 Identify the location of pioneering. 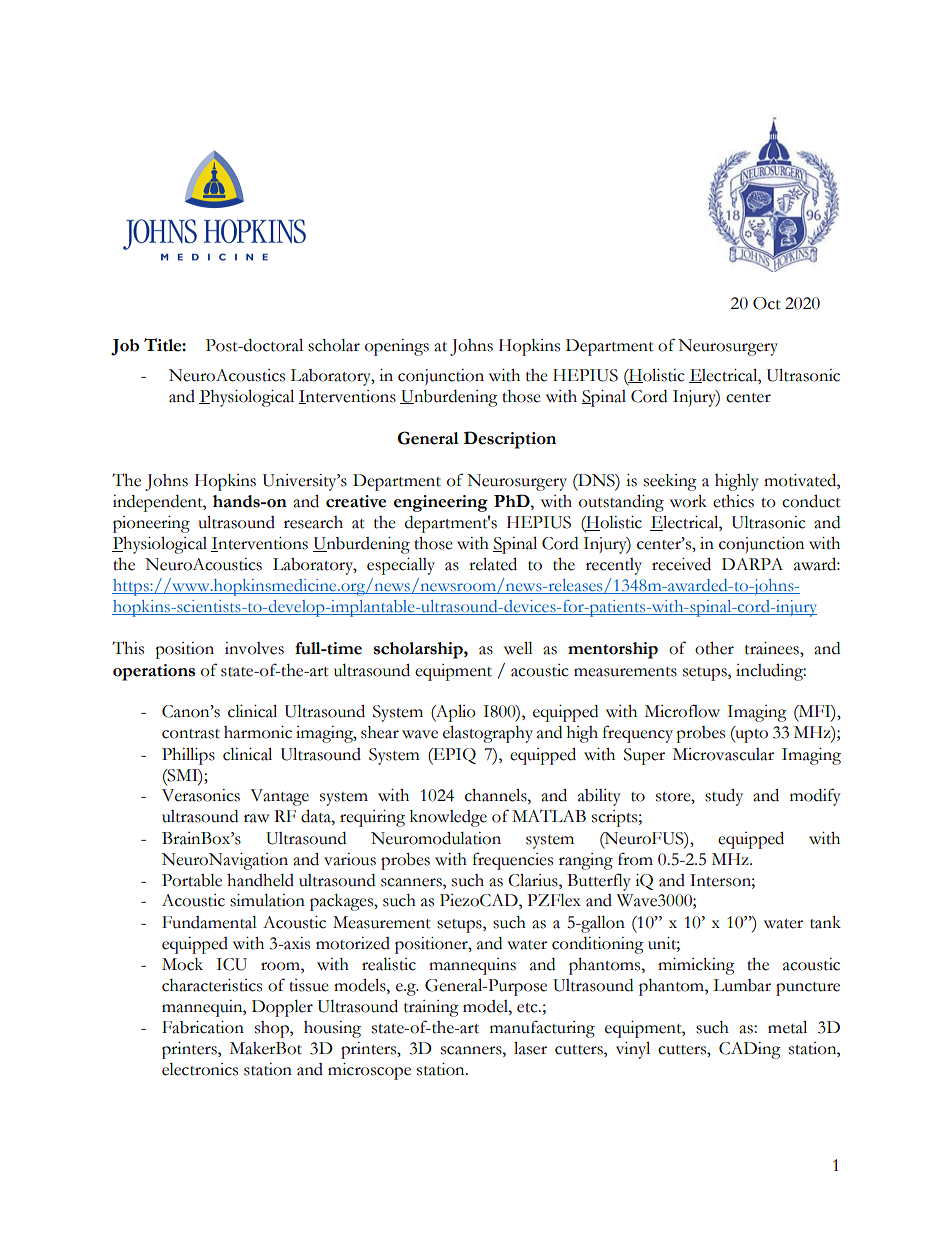
(151, 524).
